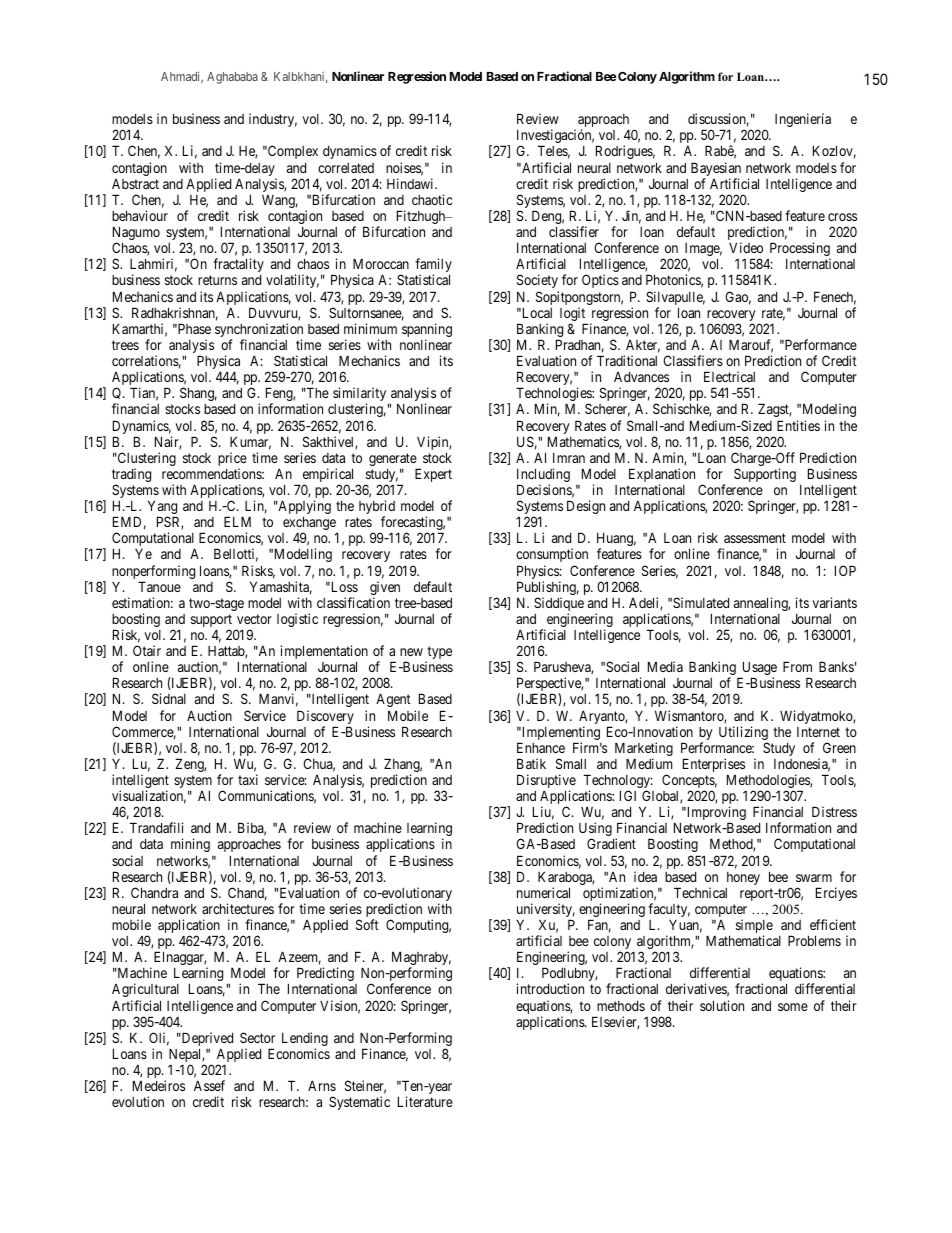 This page has height=1233, width=952. Describe the element at coordinates (140, 215) in the page. I see `behaviour` at that location.
